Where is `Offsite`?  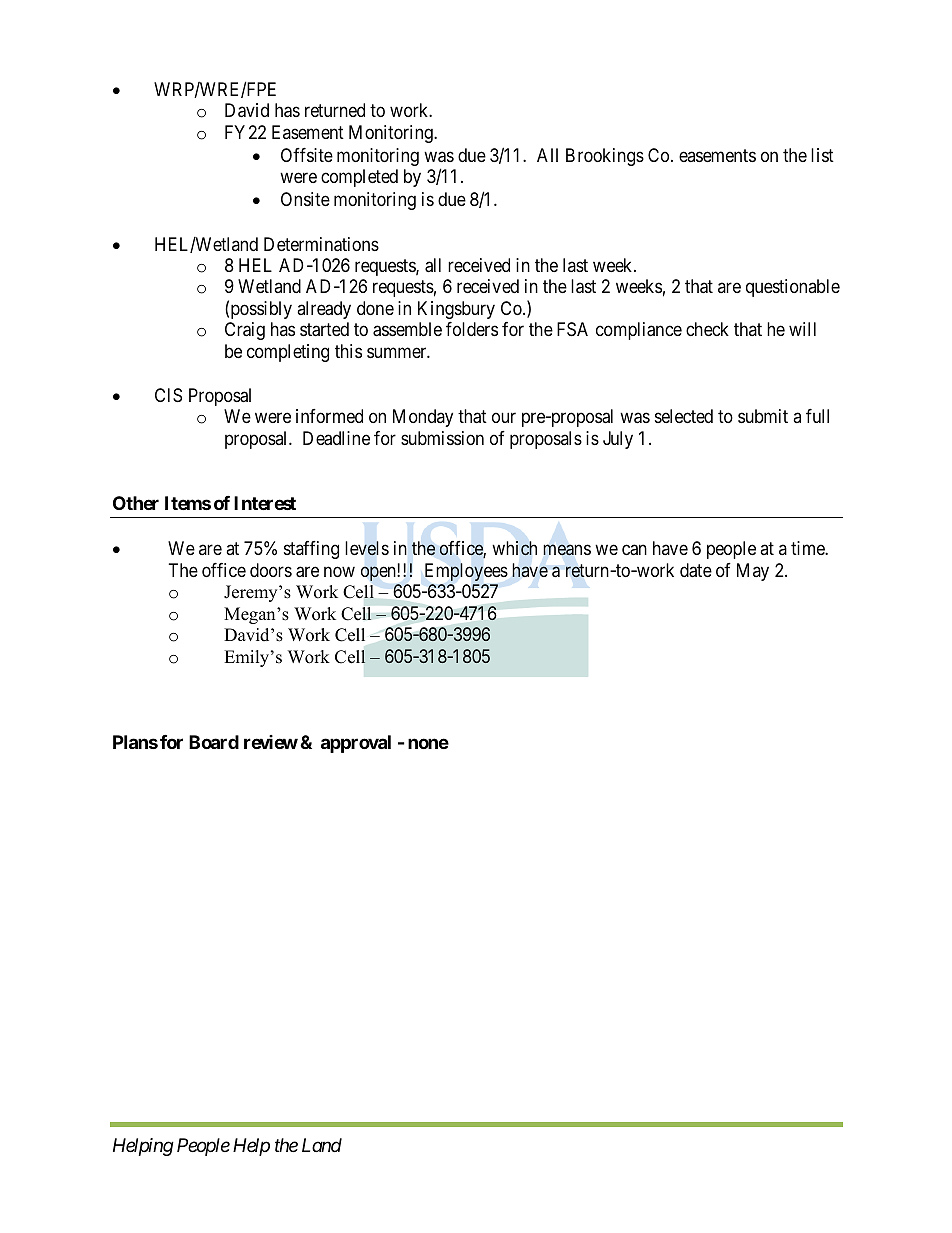 Offsite is located at coordinates (307, 155).
